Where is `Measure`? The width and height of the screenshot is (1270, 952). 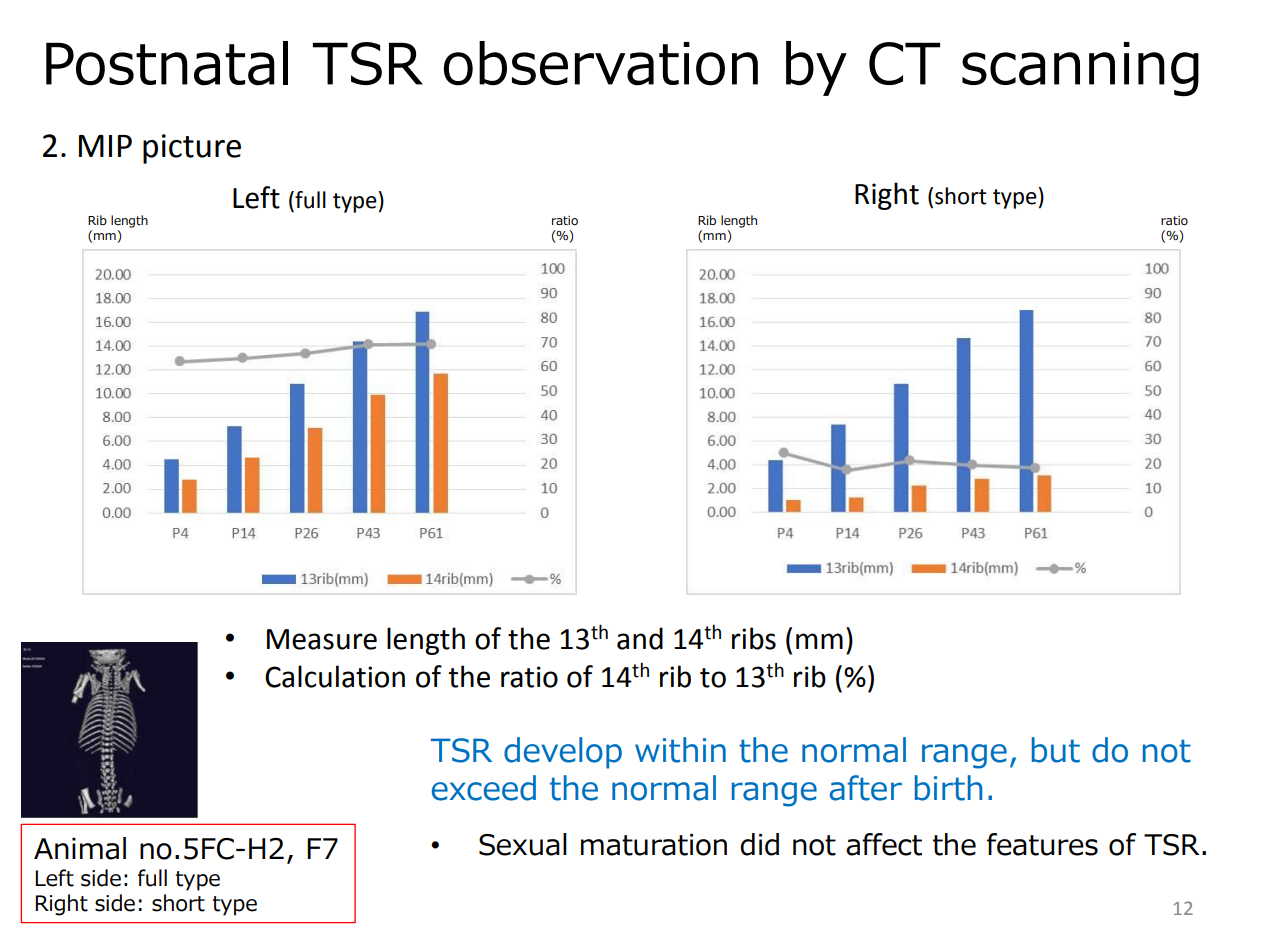
Measure is located at coordinates (322, 639).
